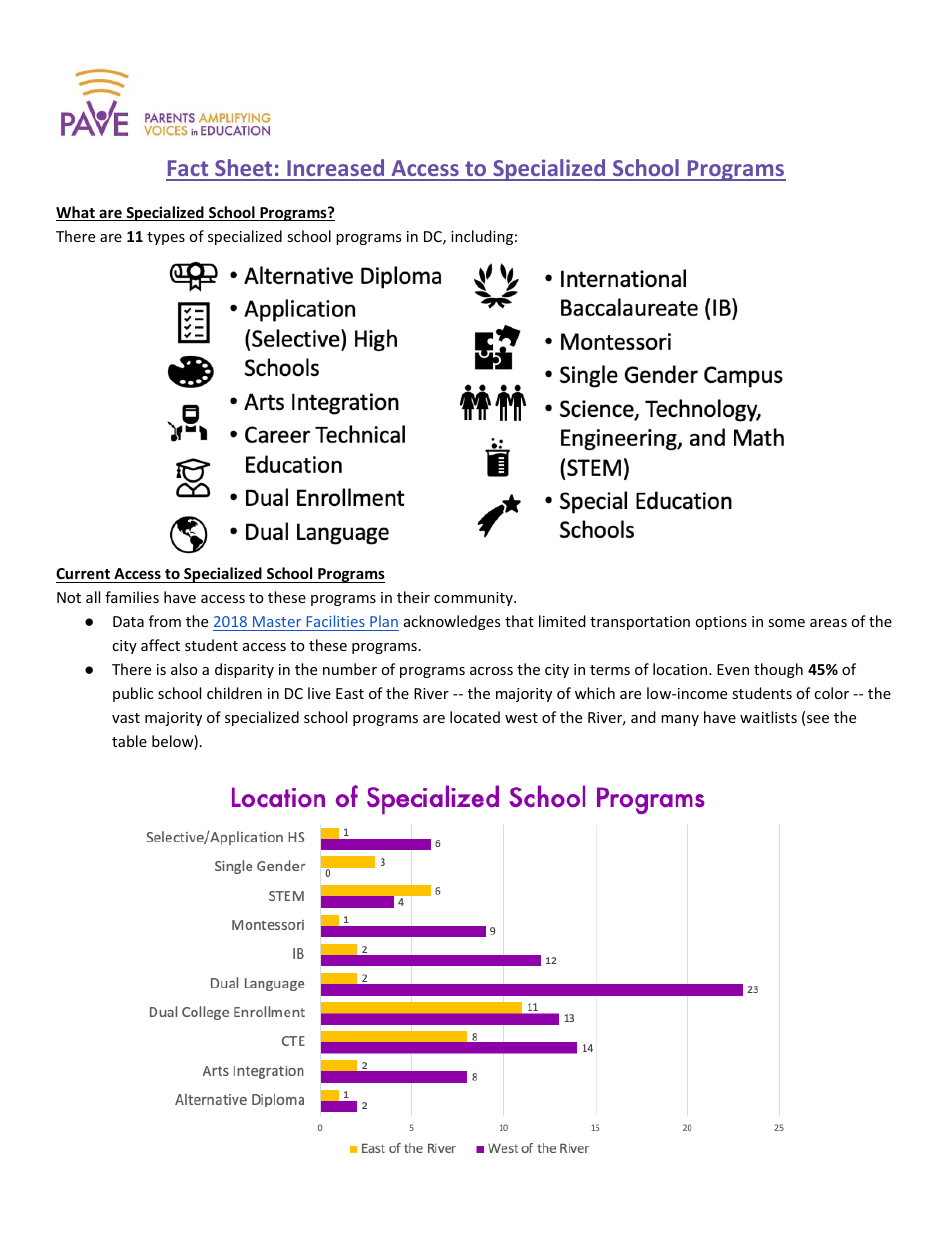 The width and height of the screenshot is (952, 1233). I want to click on options, so click(721, 623).
